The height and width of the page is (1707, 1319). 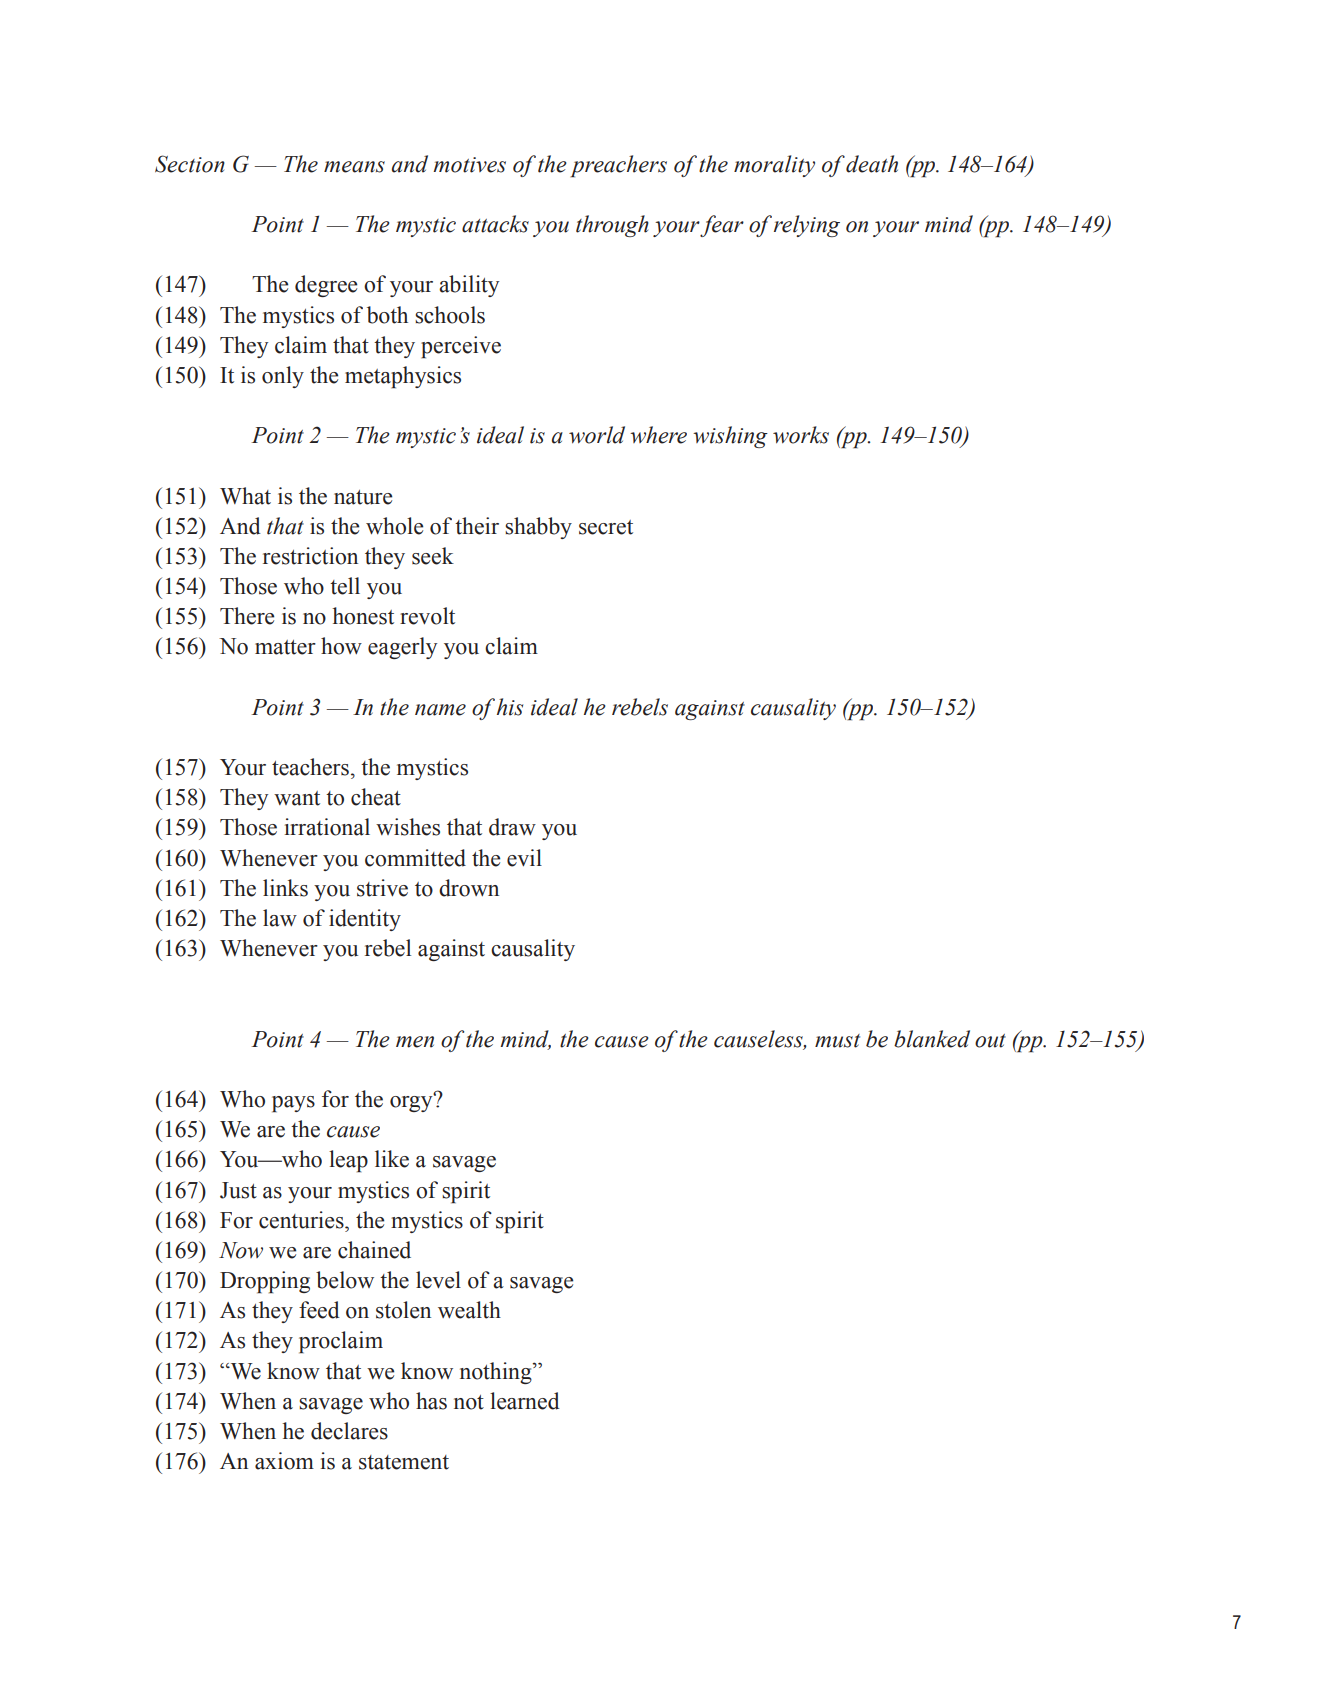 What do you see at coordinates (297, 798) in the page?
I see `want` at bounding box center [297, 798].
